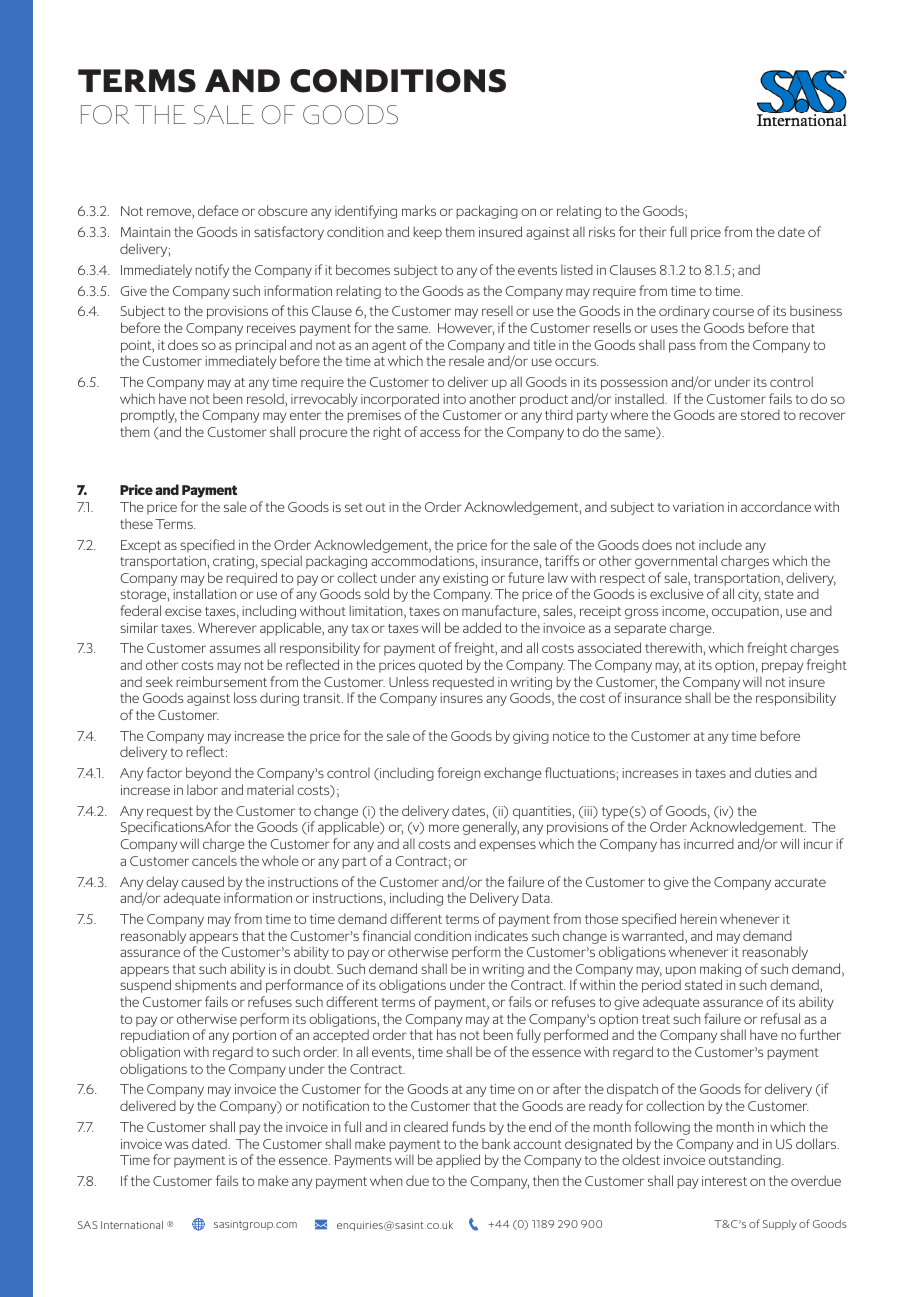 This screenshot has width=924, height=1297. What do you see at coordinates (783, 667) in the screenshot?
I see `prepay` at bounding box center [783, 667].
